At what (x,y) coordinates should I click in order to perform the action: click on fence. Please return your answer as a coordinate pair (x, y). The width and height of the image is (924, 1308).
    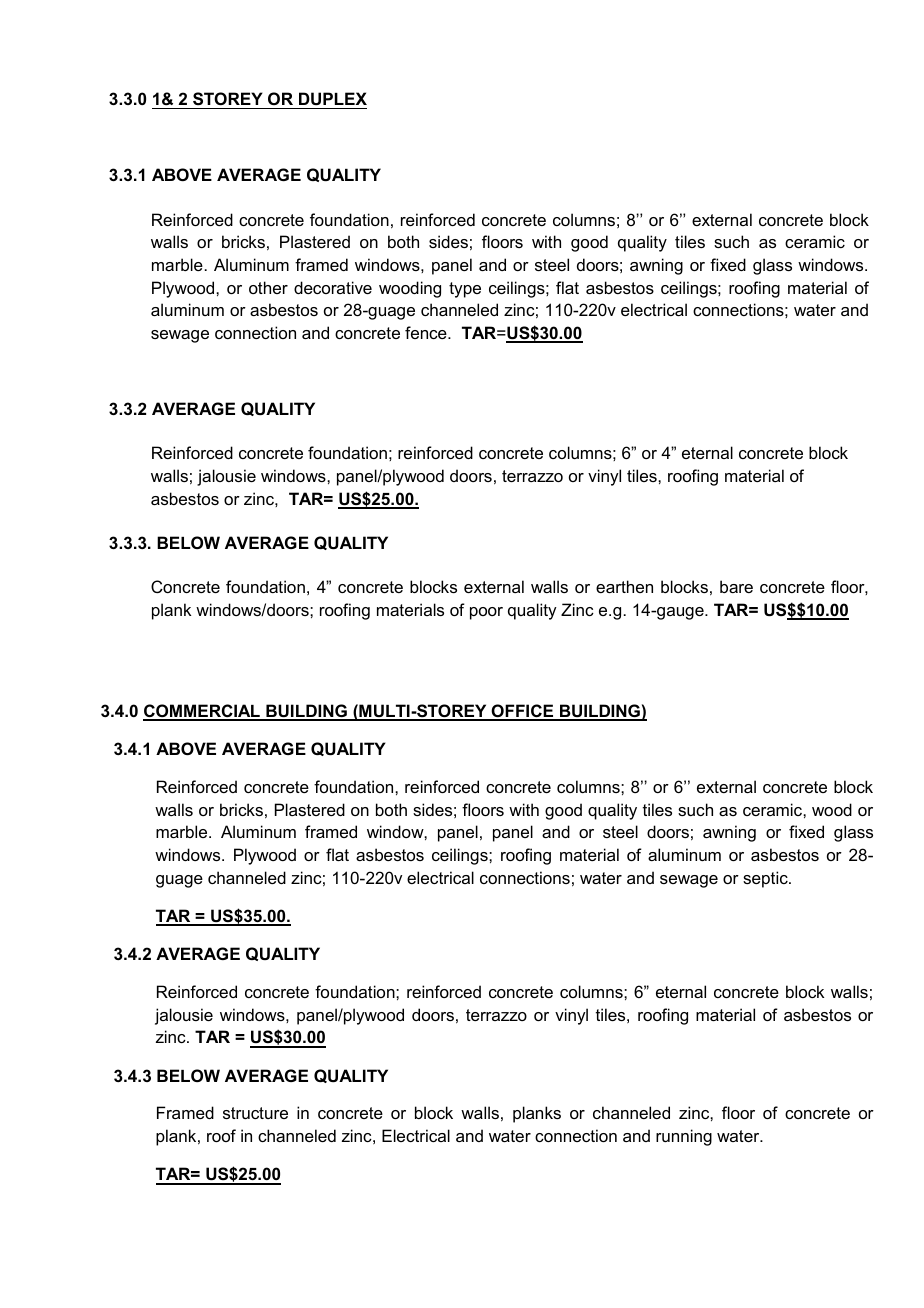
    Looking at the image, I should click on (427, 332).
